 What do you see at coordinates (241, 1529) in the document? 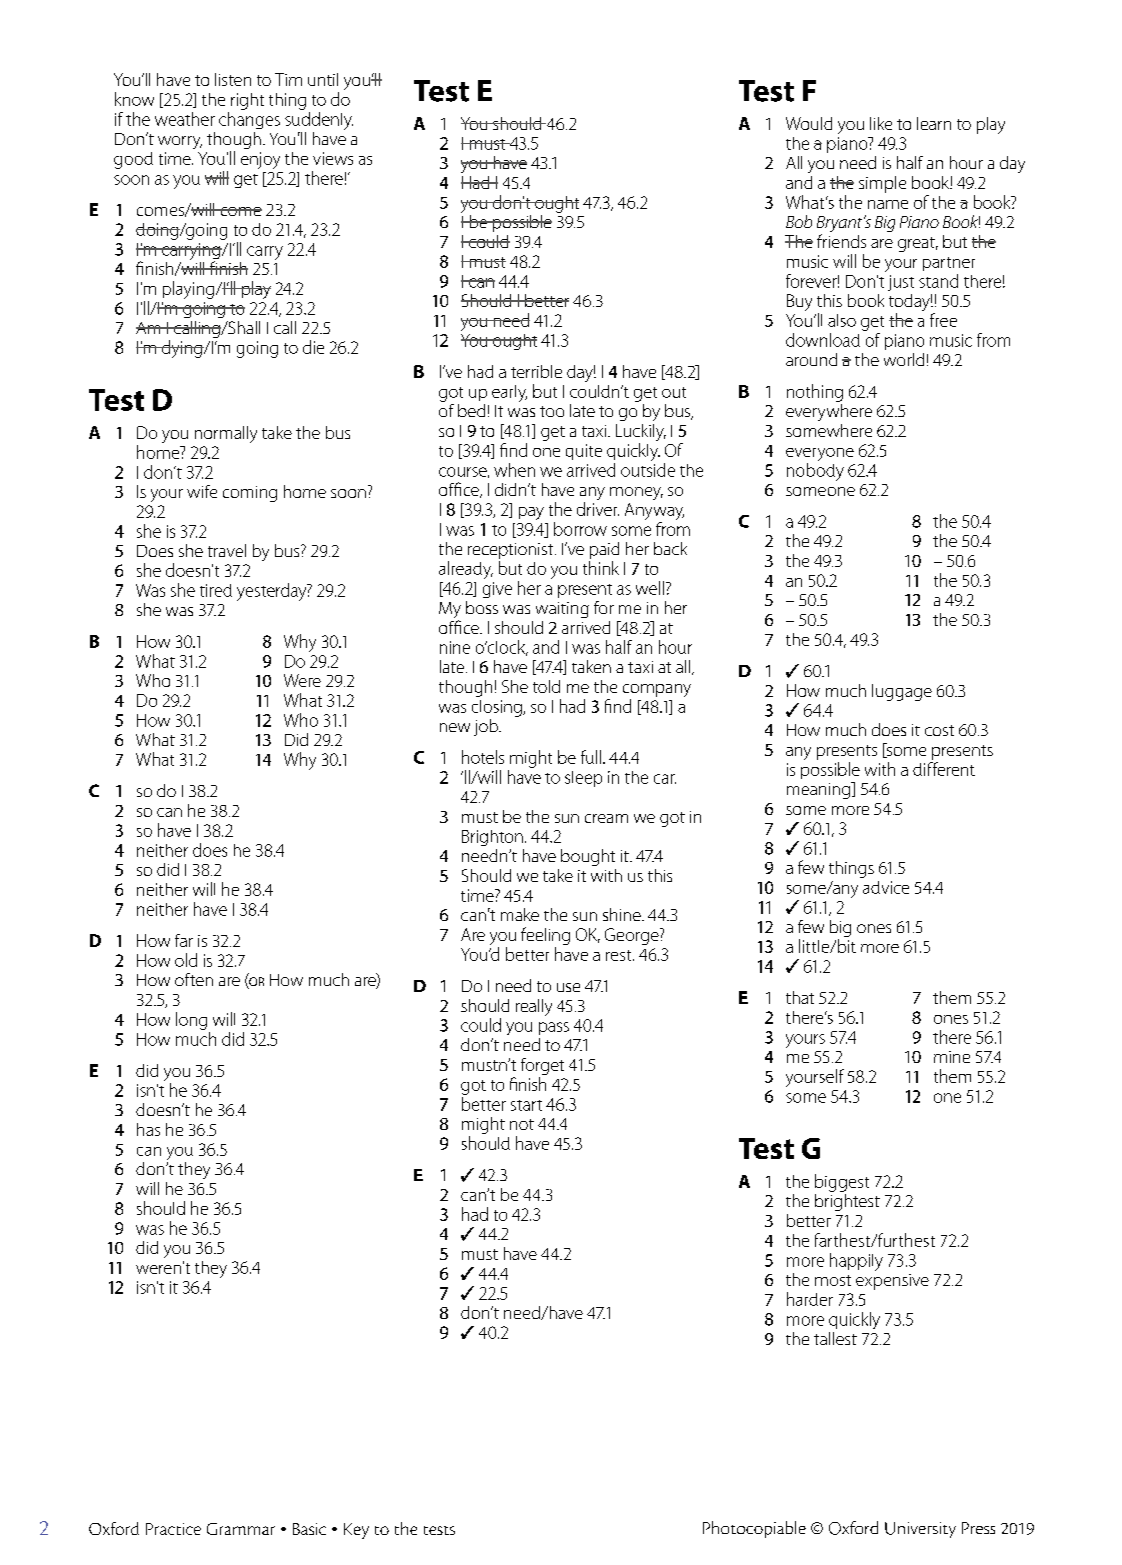
I see `Grammar` at bounding box center [241, 1529].
